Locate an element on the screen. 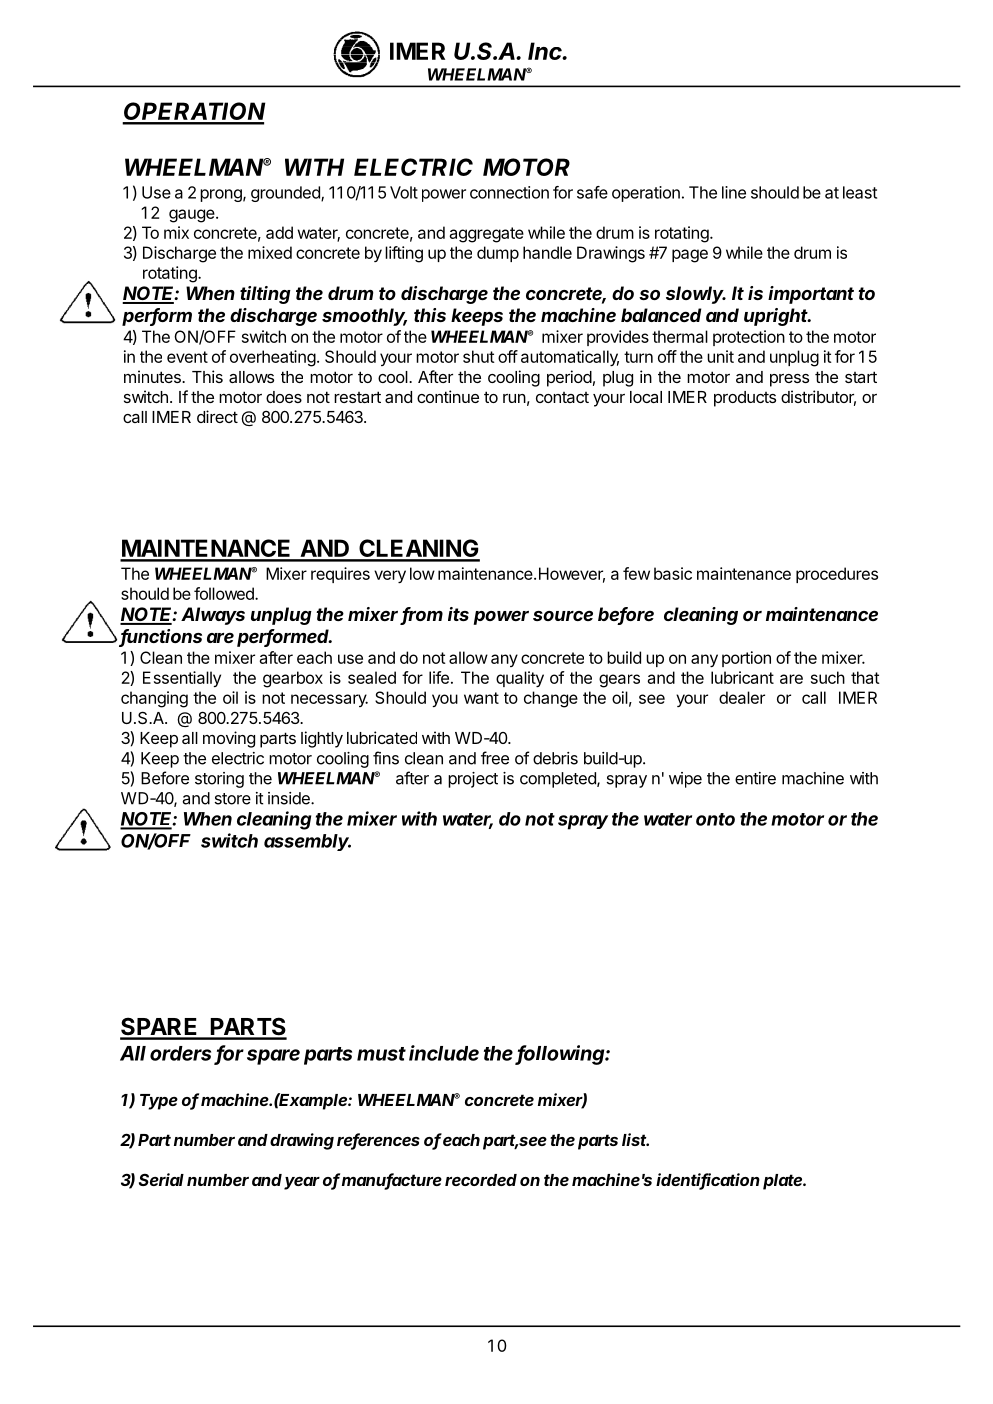 The height and width of the screenshot is (1404, 993). aggregate is located at coordinates (486, 235).
